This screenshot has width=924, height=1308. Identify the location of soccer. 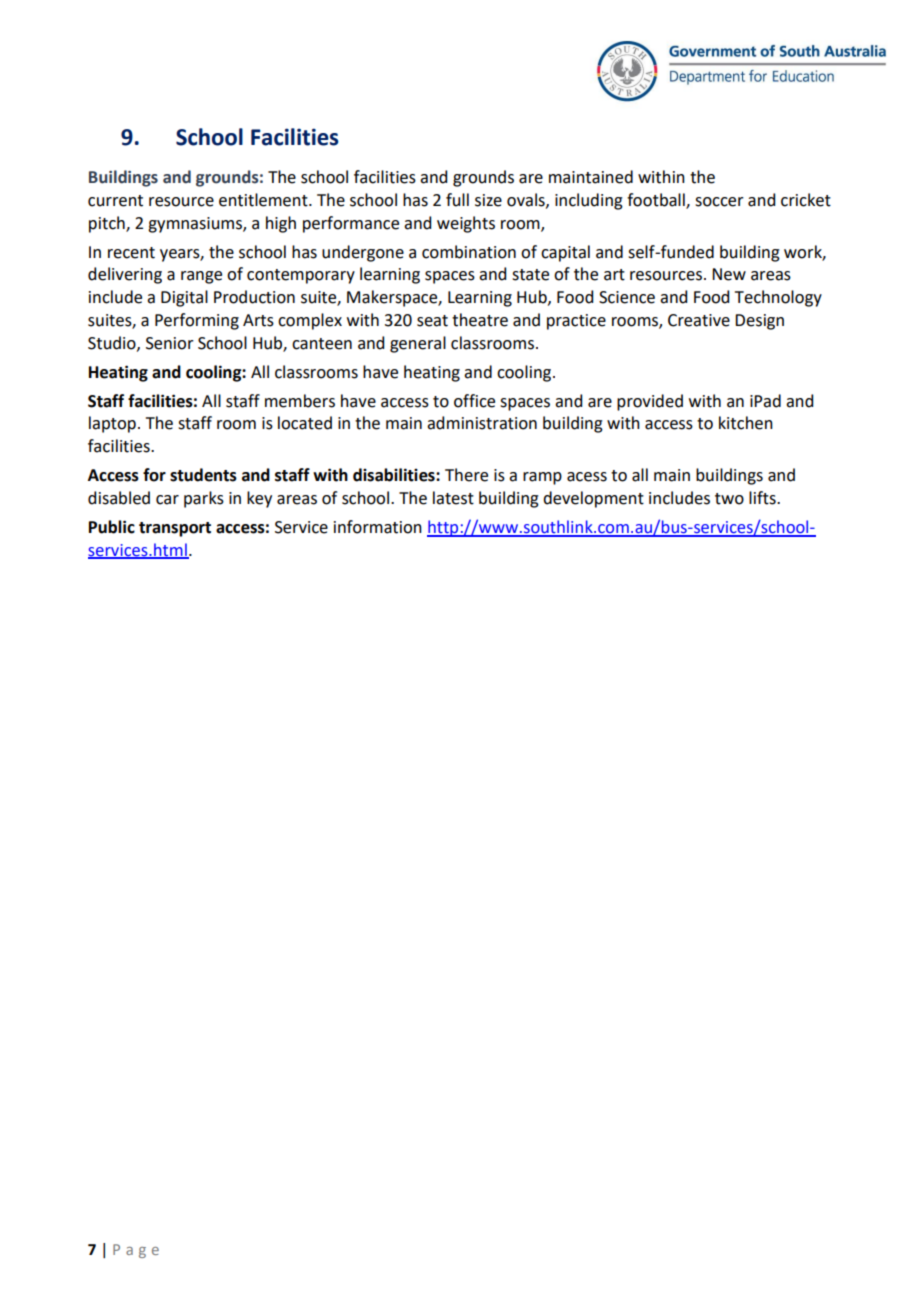
(719, 202).
